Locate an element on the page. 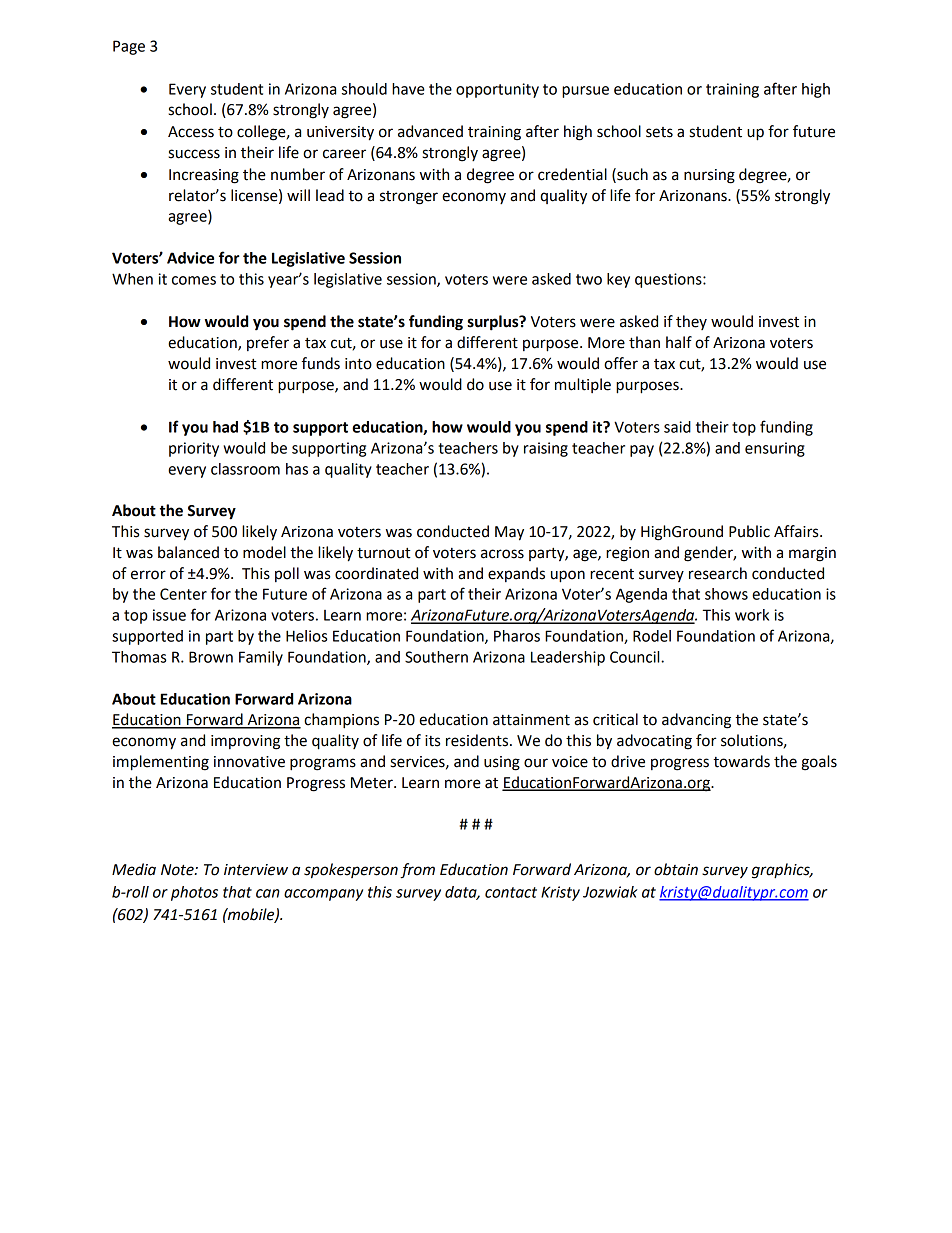 The image size is (952, 1233). surplus is located at coordinates (494, 323).
